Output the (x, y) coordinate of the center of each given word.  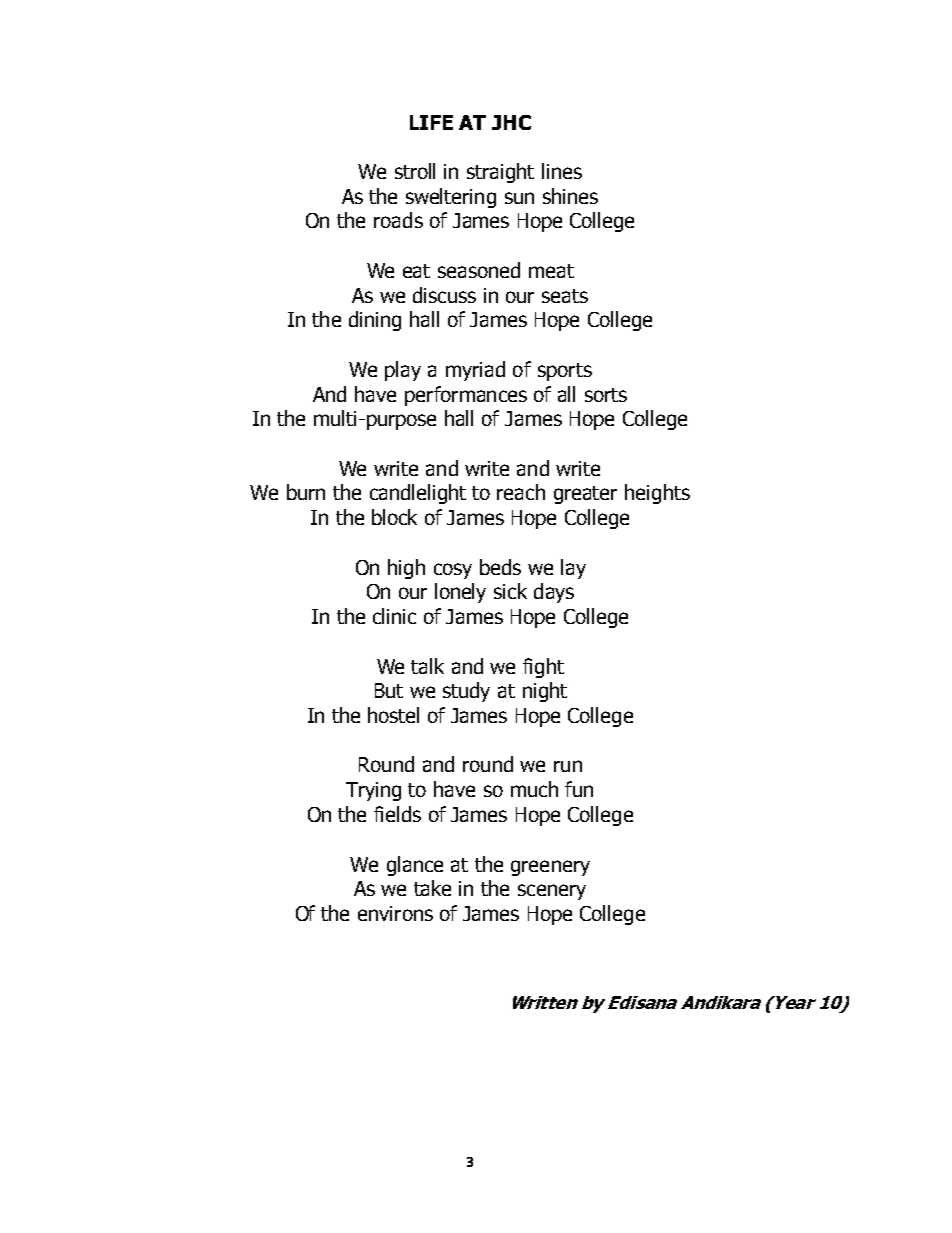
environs (395, 913)
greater (585, 495)
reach (521, 492)
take (432, 888)
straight (500, 173)
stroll (415, 171)
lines (562, 171)
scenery (552, 892)
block (394, 517)
